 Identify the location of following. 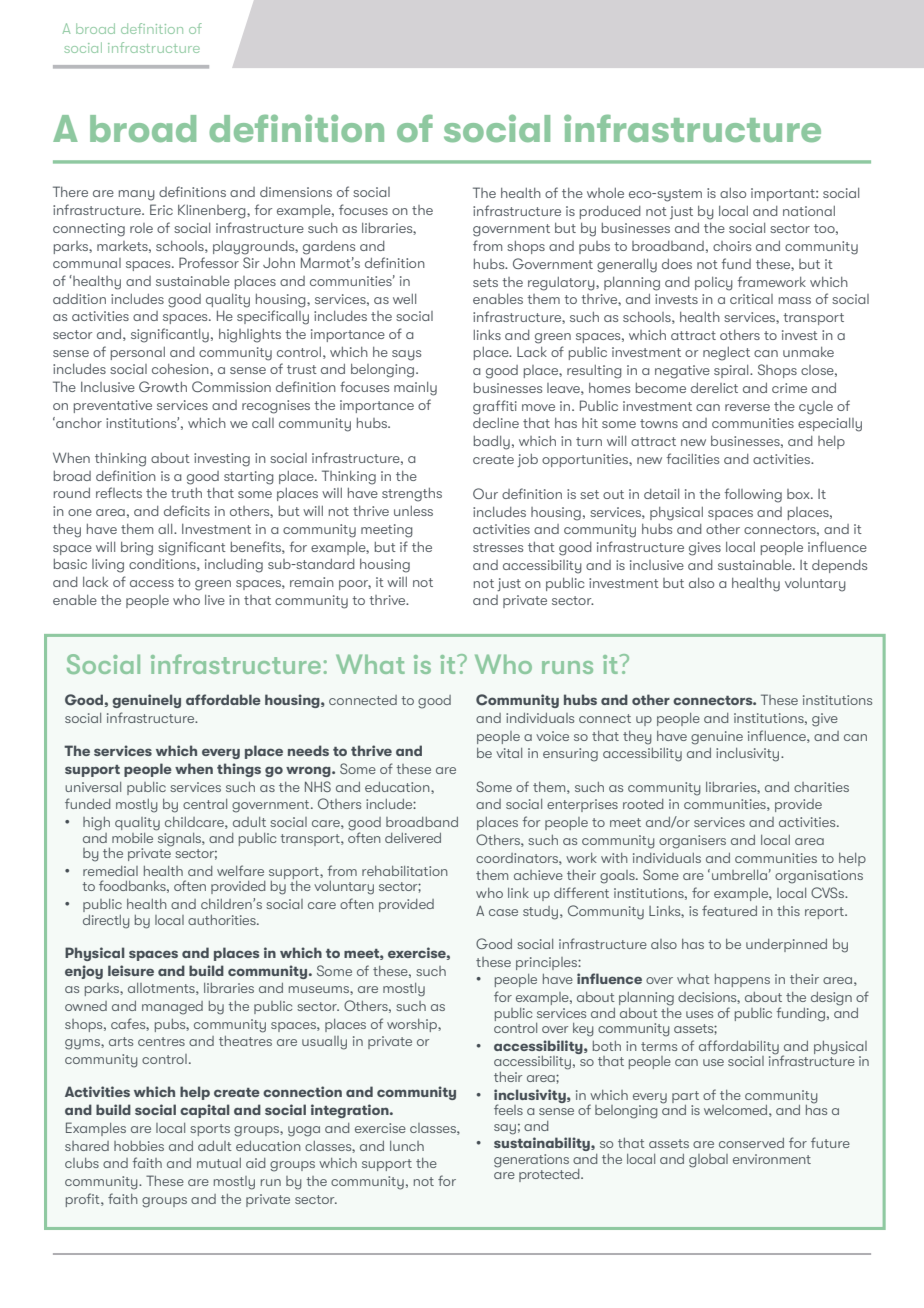
(753, 495).
